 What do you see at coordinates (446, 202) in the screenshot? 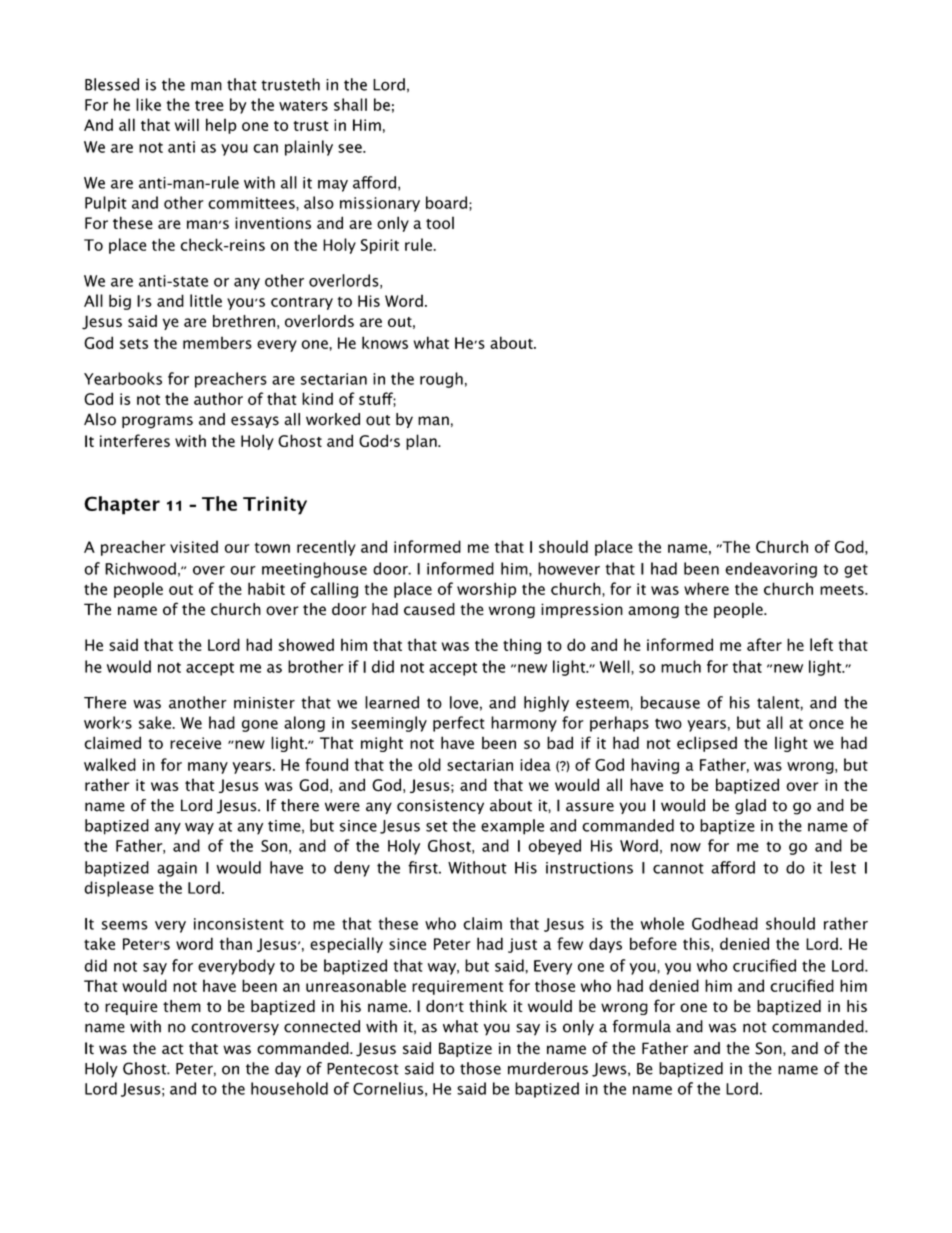
I see `board` at bounding box center [446, 202].
